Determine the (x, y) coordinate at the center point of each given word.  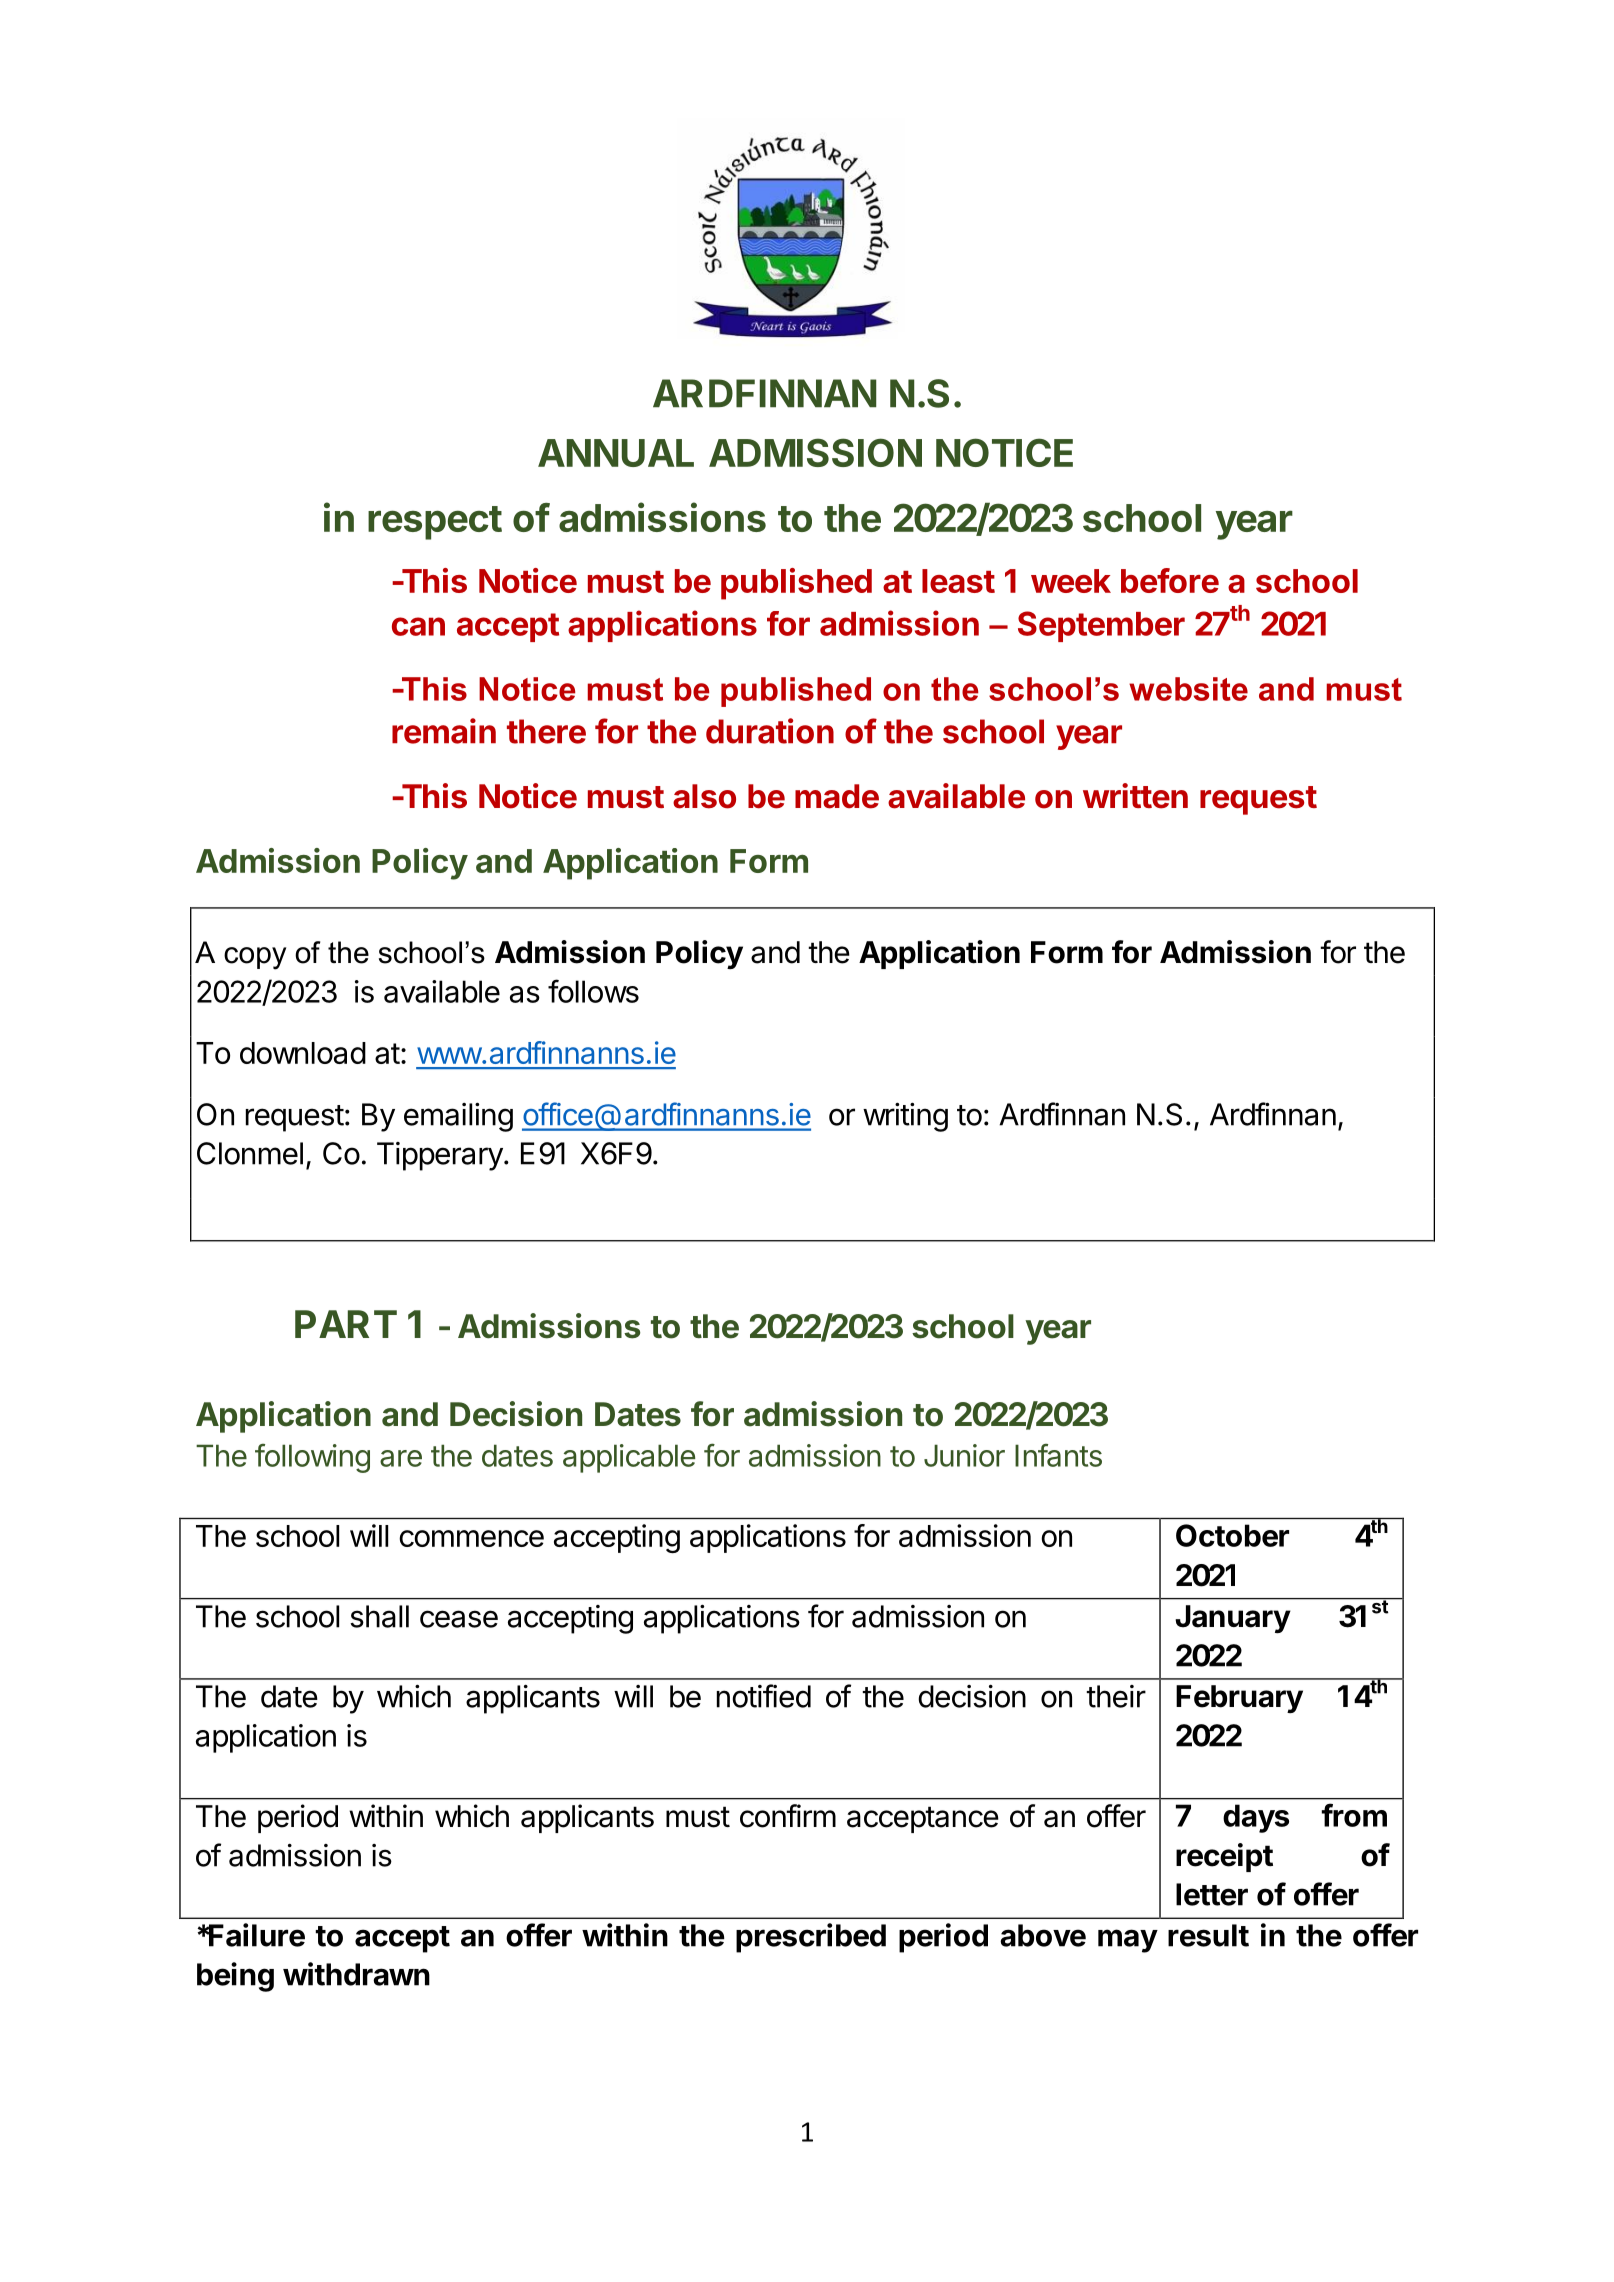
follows (593, 991)
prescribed (811, 1938)
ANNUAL (616, 453)
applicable (629, 1458)
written (1135, 796)
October (1232, 1535)
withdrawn (356, 1974)
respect (435, 523)
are (401, 1458)
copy (255, 958)
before (1170, 580)
